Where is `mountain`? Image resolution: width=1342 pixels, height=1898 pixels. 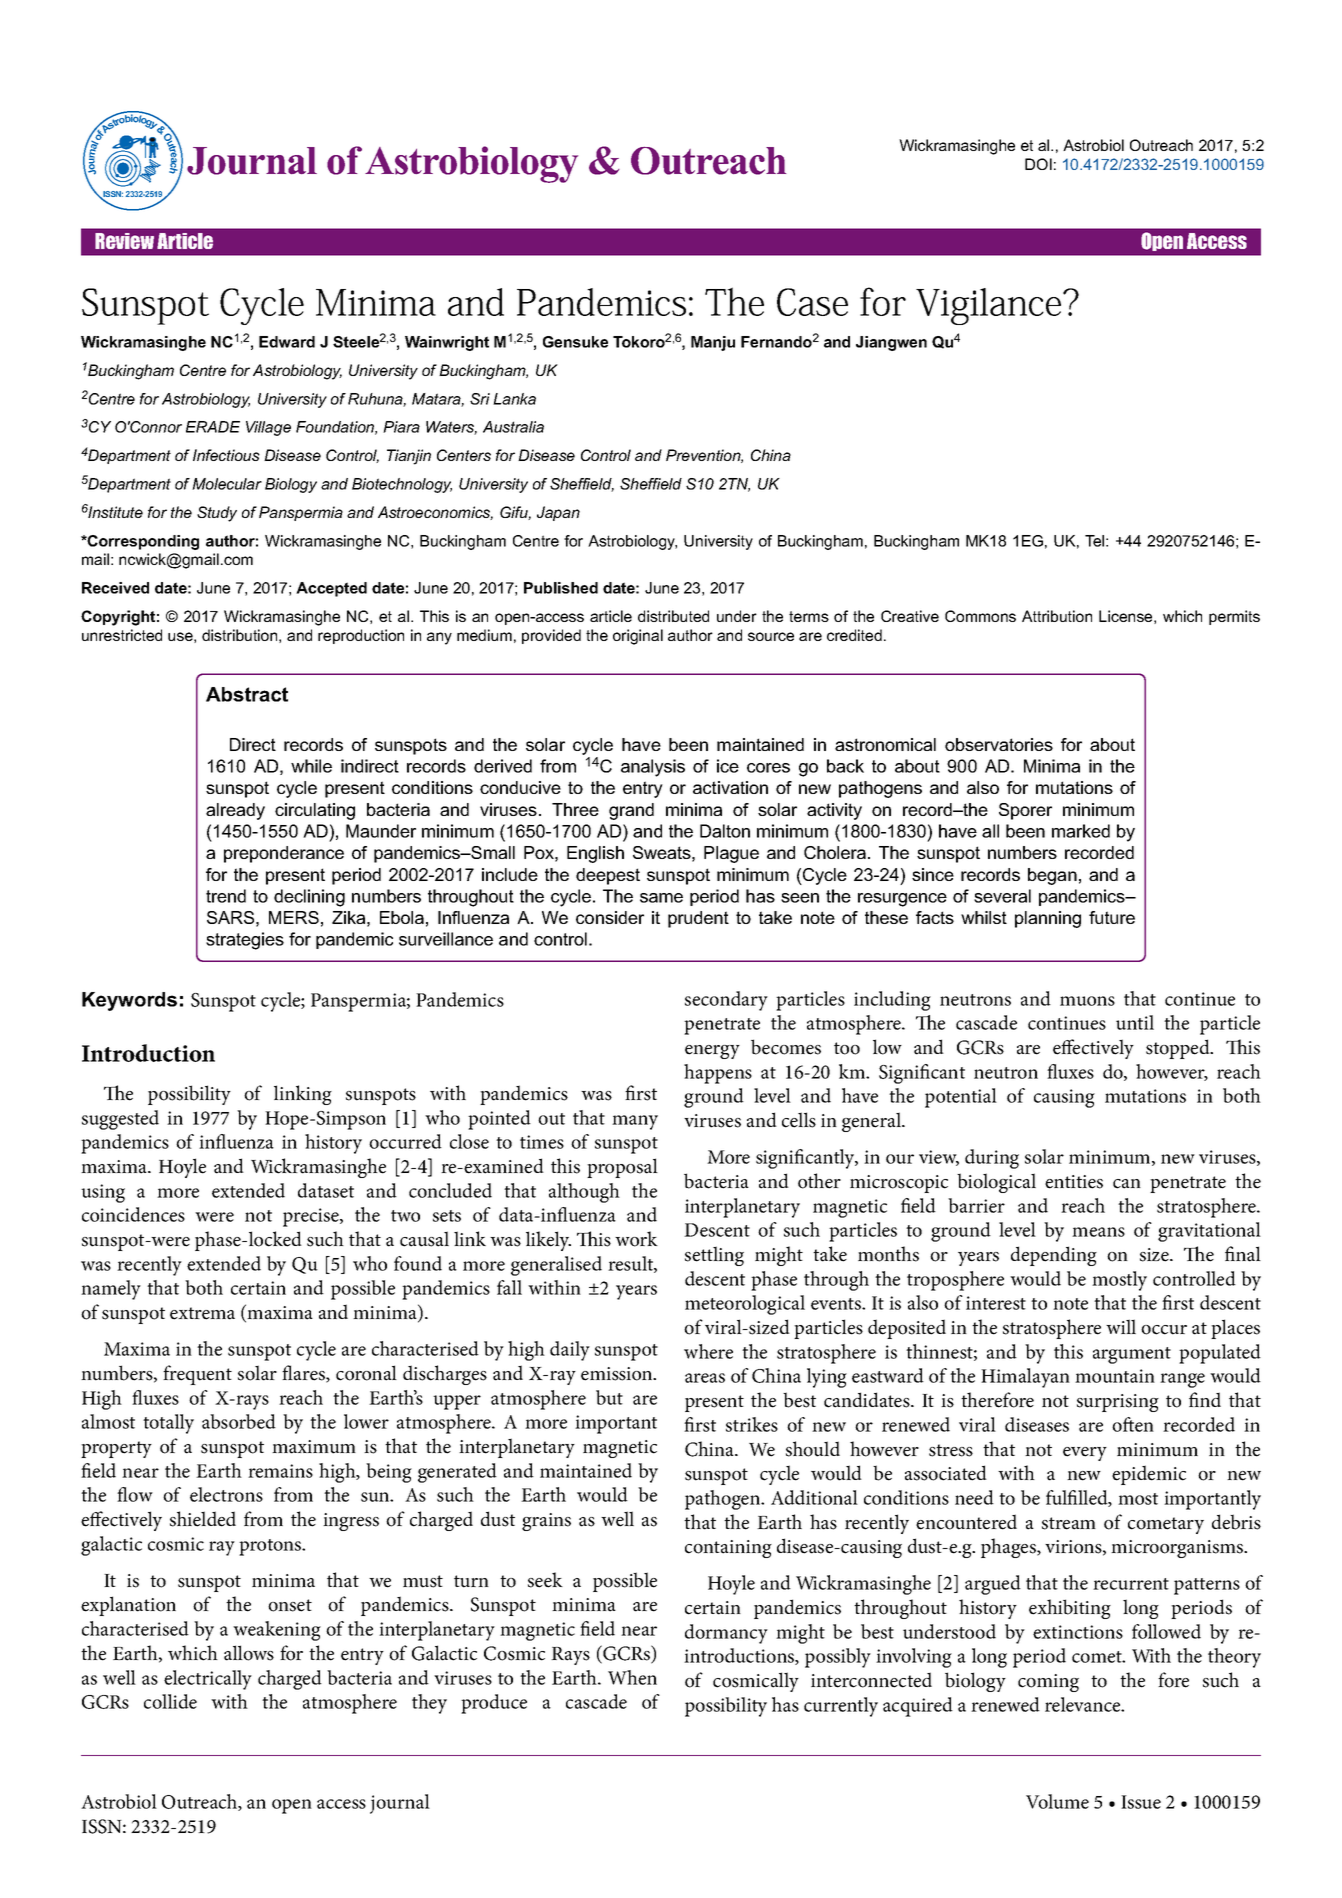
mountain is located at coordinates (1115, 1376).
